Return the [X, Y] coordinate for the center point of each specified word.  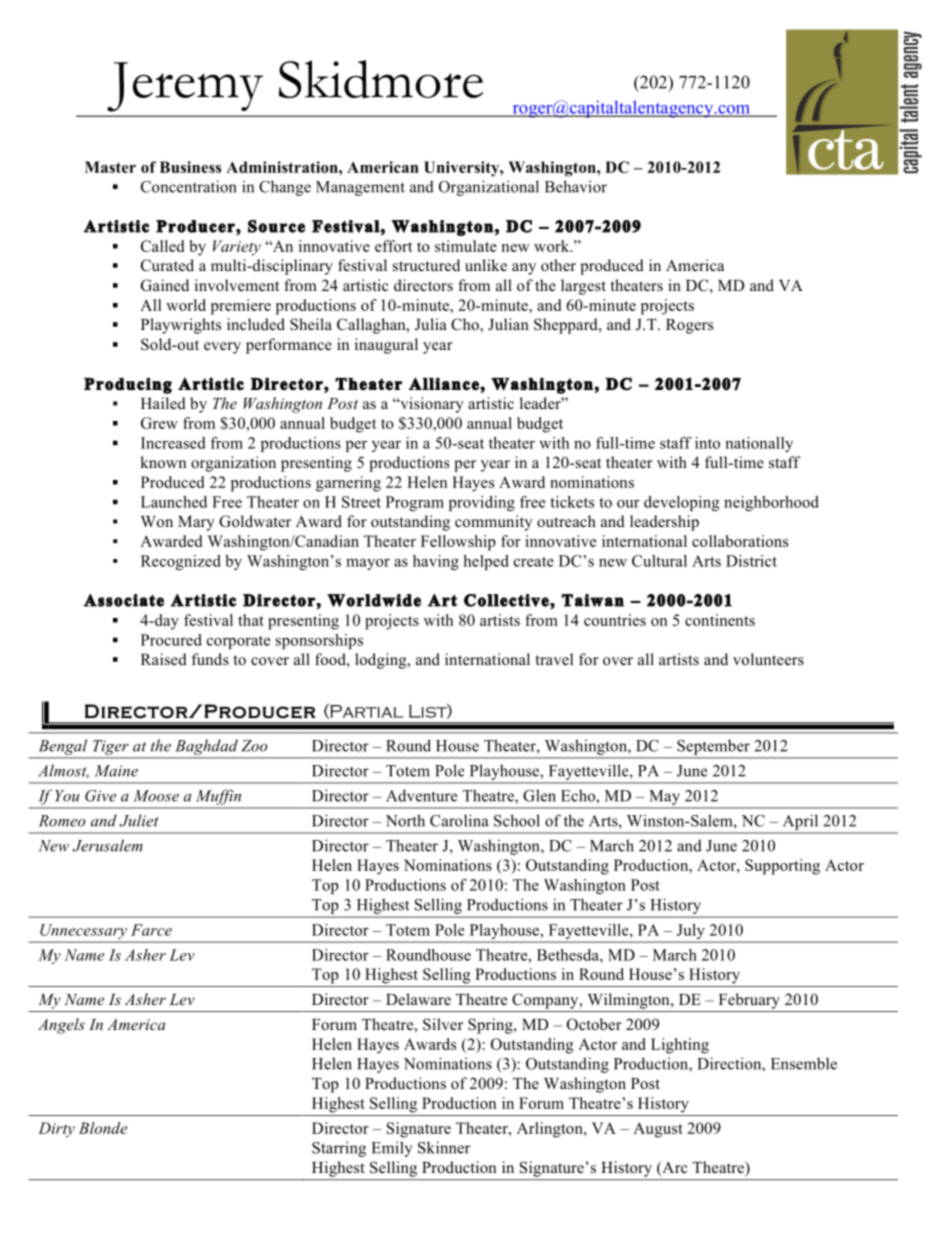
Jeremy [185, 87]
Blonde [103, 1128]
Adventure [421, 795]
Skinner [444, 1147]
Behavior [576, 186]
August [658, 1130]
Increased [173, 443]
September [713, 747]
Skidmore [381, 79]
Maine [116, 771]
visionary [431, 405]
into [707, 443]
